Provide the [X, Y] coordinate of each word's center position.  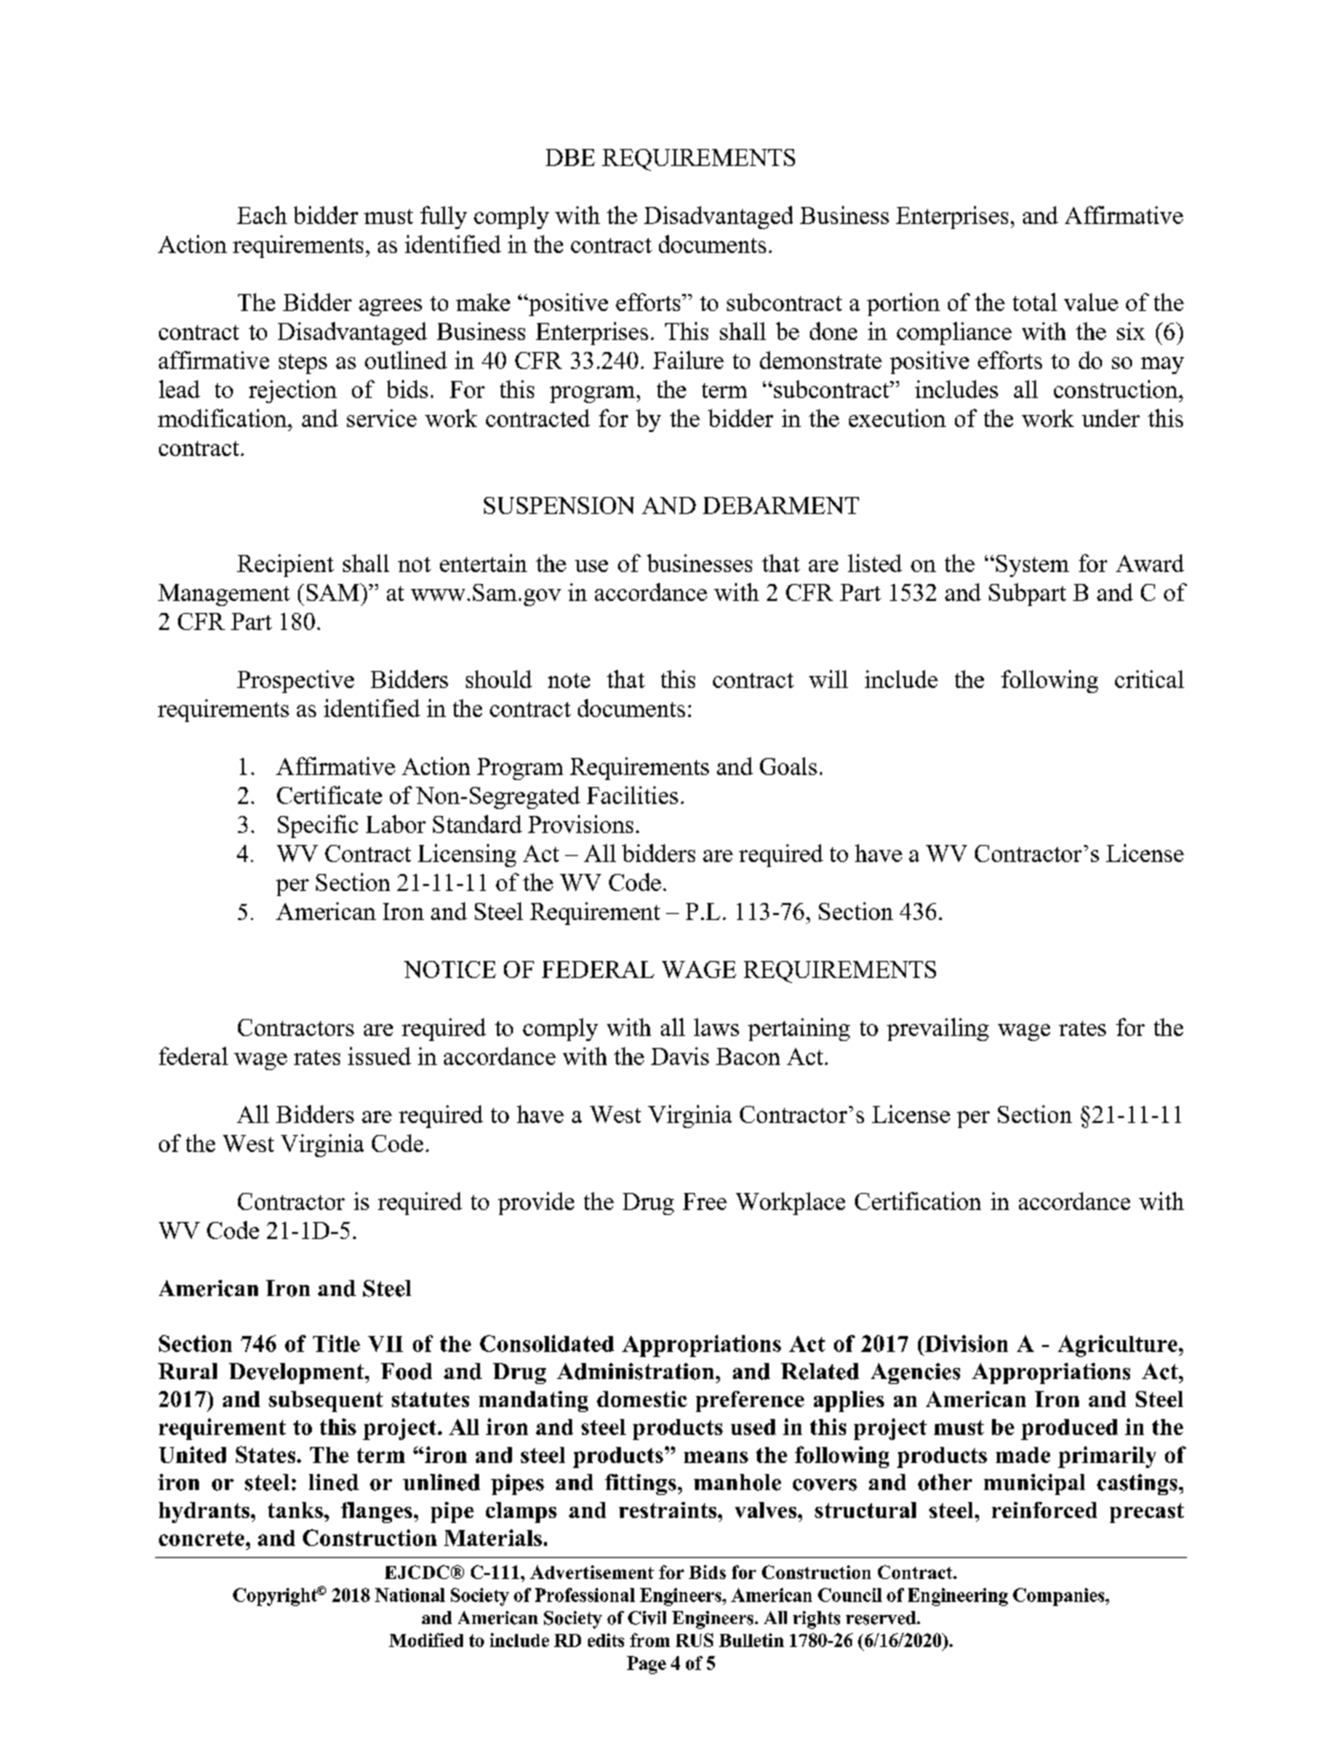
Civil [647, 1618]
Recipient [285, 565]
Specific [318, 826]
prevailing [938, 1029]
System [1032, 566]
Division [965, 1343]
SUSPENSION [559, 505]
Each [262, 215]
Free [705, 1201]
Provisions [580, 824]
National [410, 1595]
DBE [570, 157]
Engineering [958, 1597]
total [1035, 302]
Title [336, 1343]
